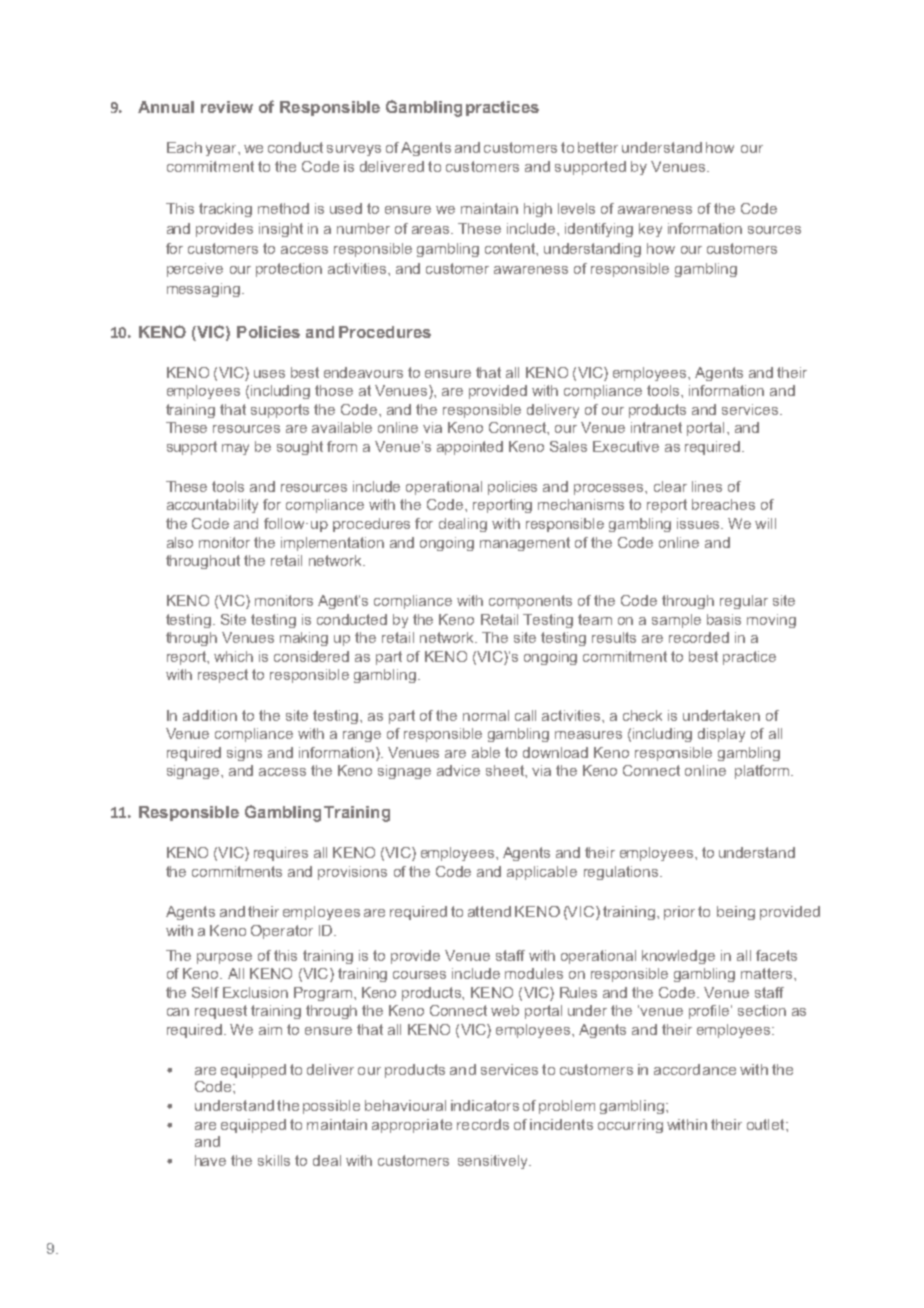  Describe the element at coordinates (699, 637) in the screenshot. I see `recorded` at that location.
